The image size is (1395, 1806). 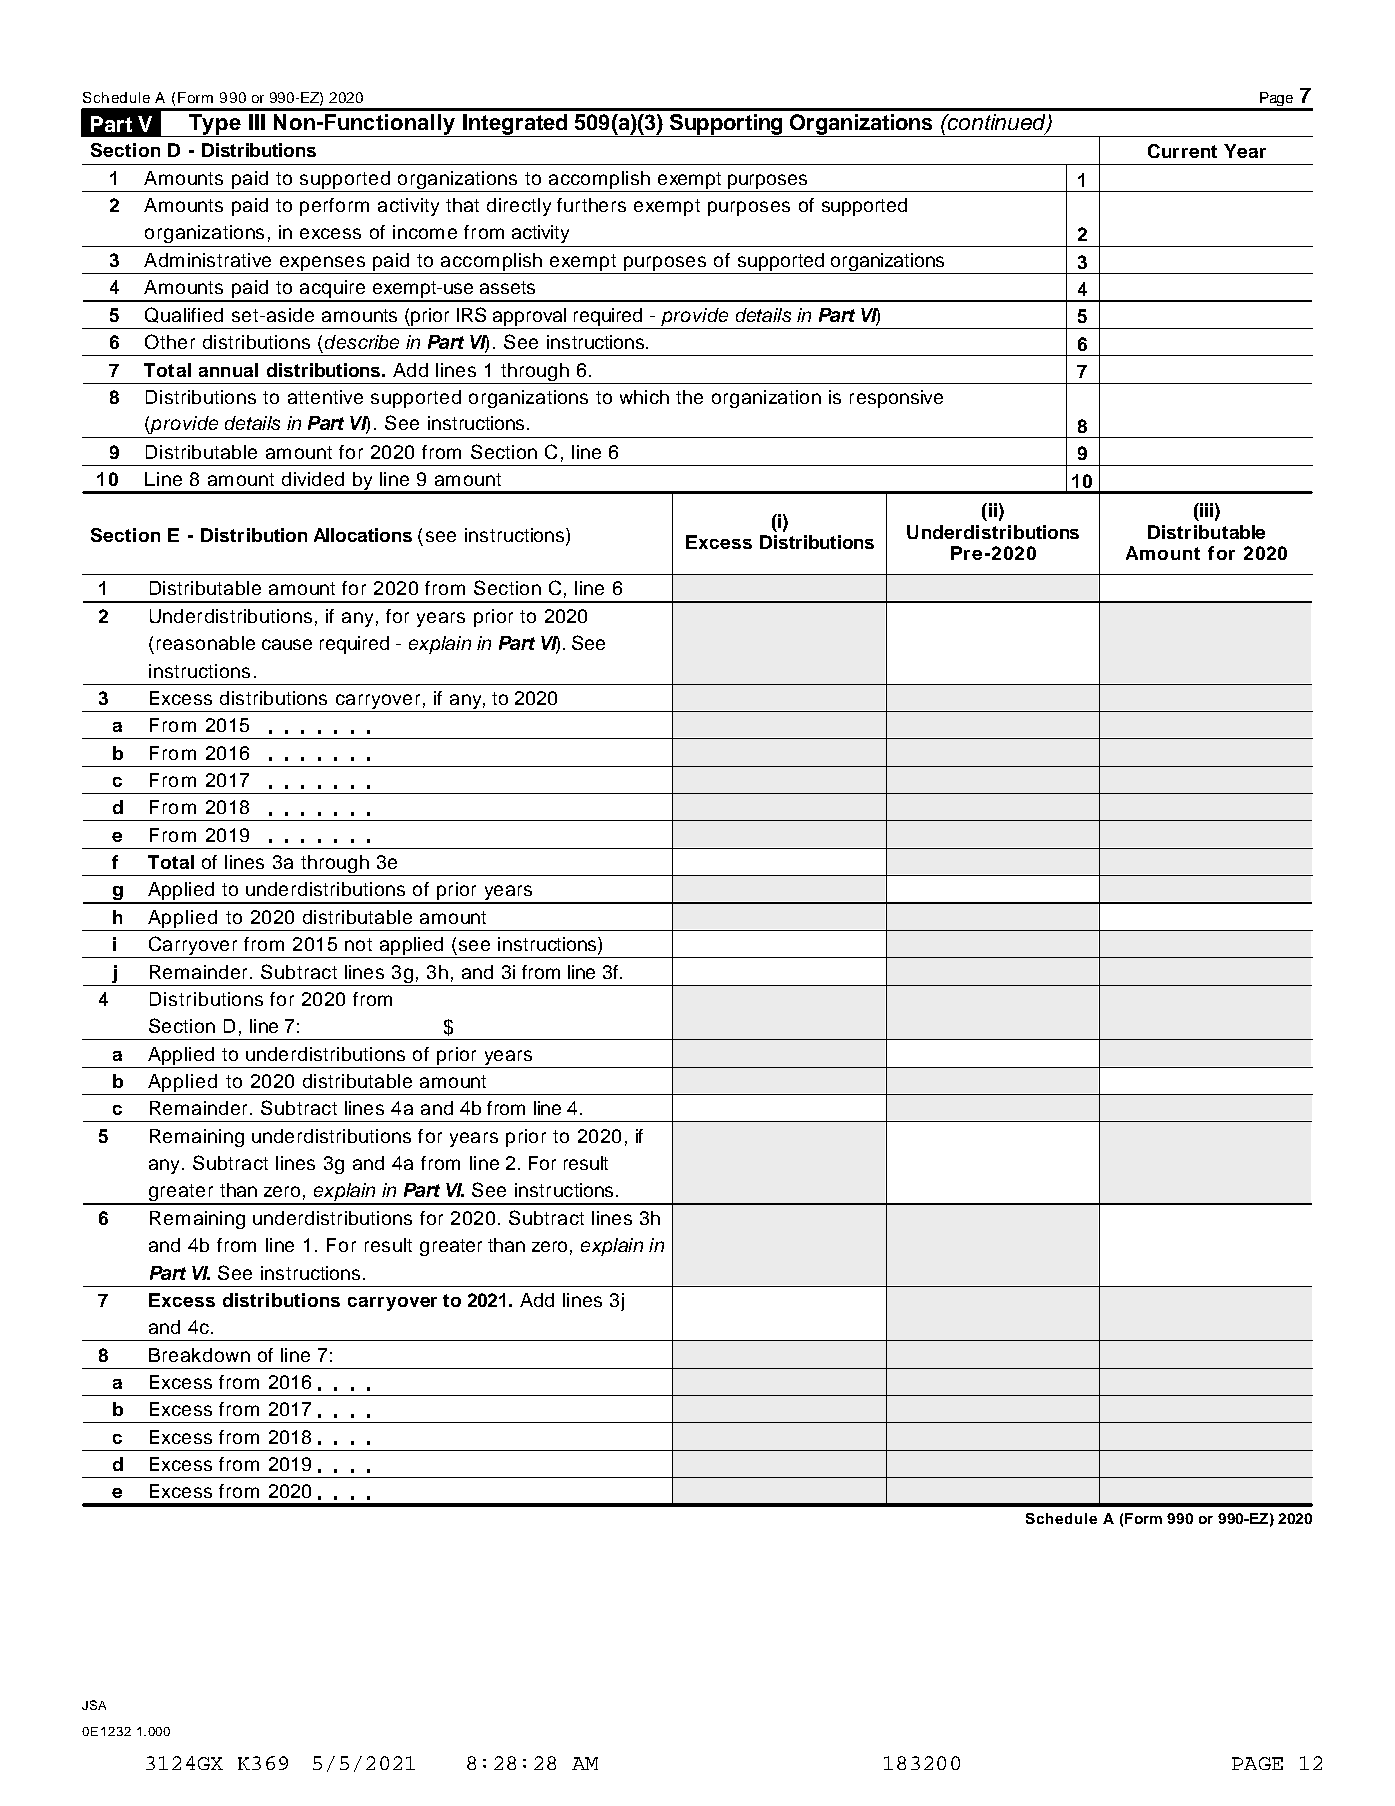 I want to click on JSA, so click(x=94, y=1705).
